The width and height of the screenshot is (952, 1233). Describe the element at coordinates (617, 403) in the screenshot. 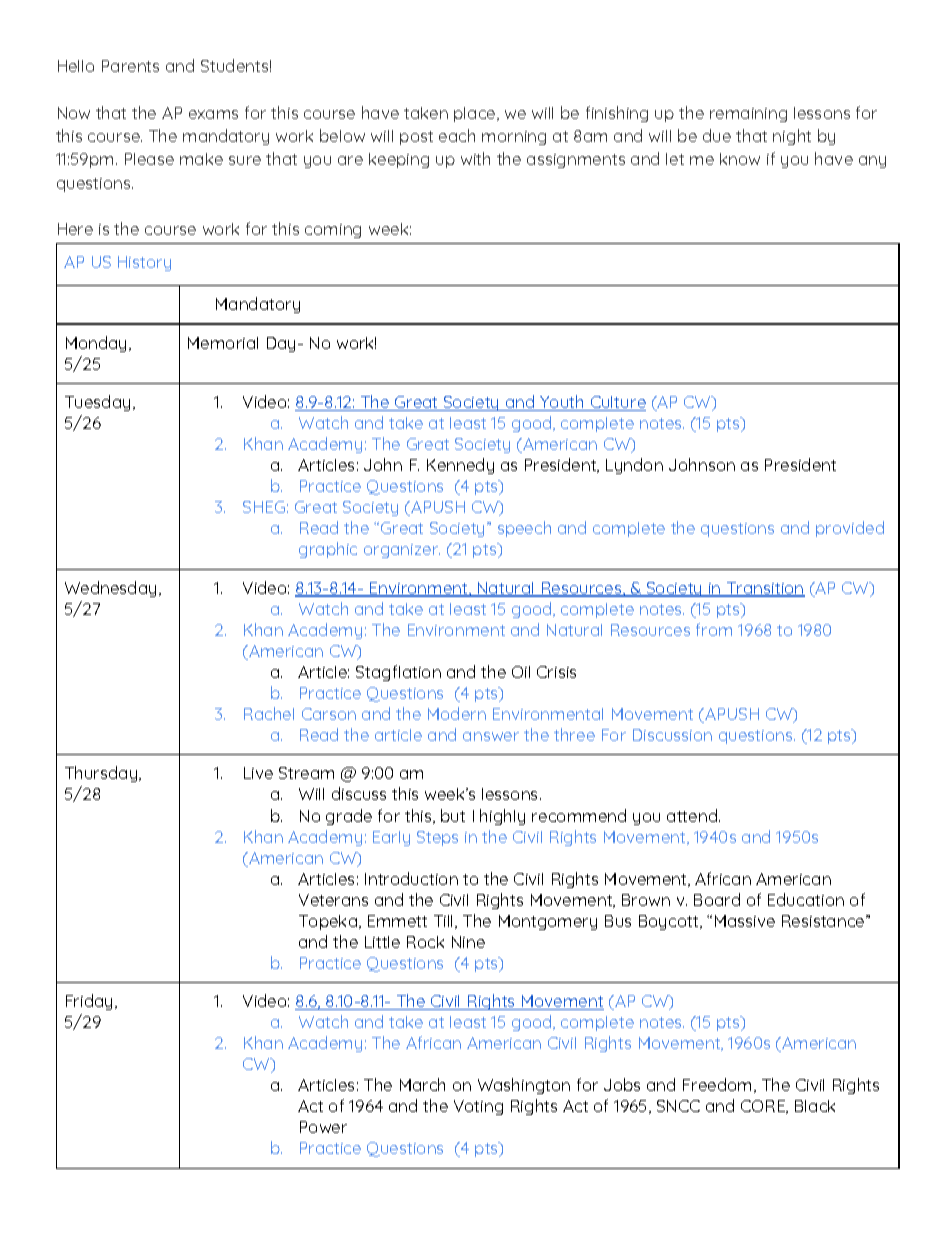

I see `Culture` at that location.
